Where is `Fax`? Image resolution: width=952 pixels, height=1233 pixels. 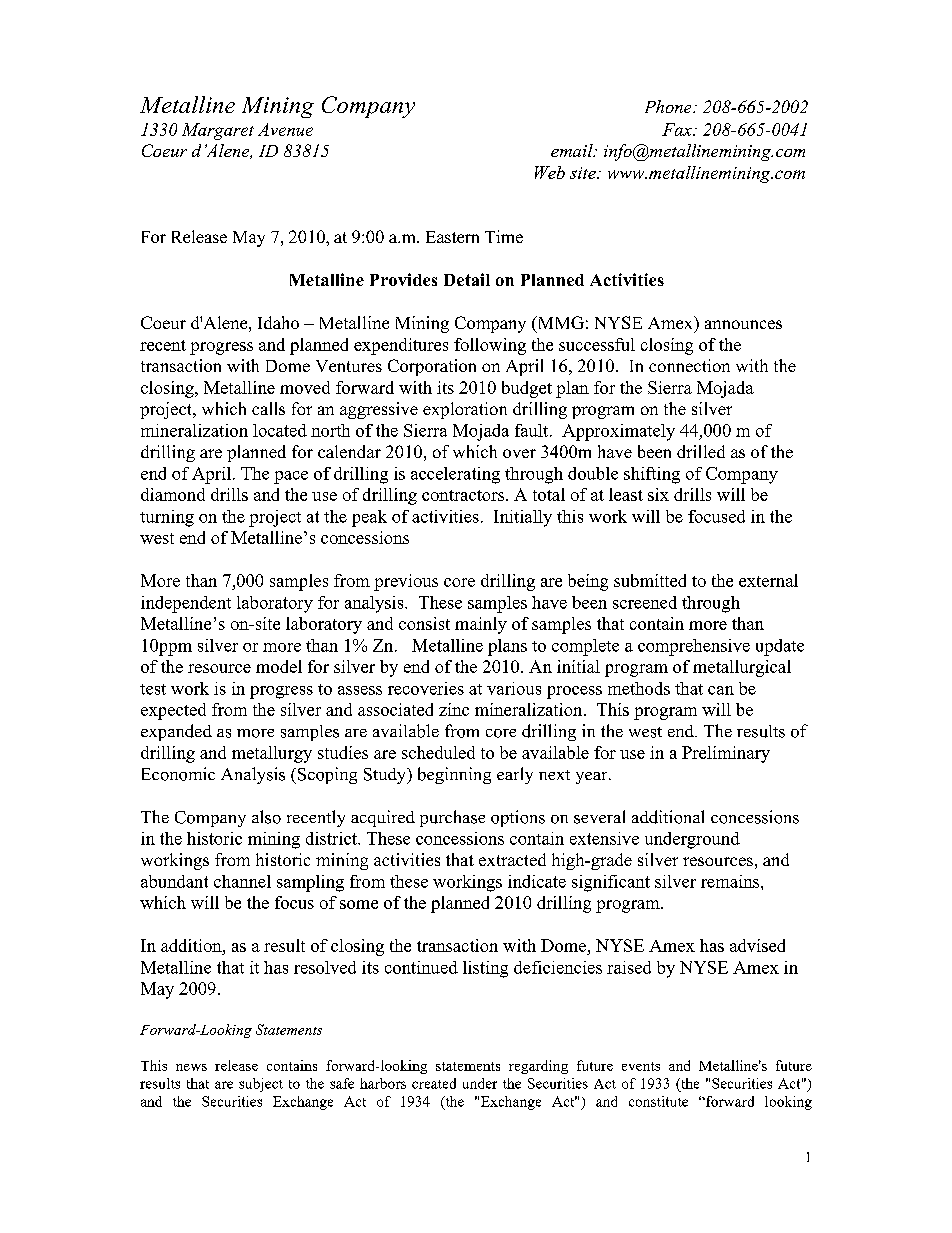 Fax is located at coordinates (678, 129).
